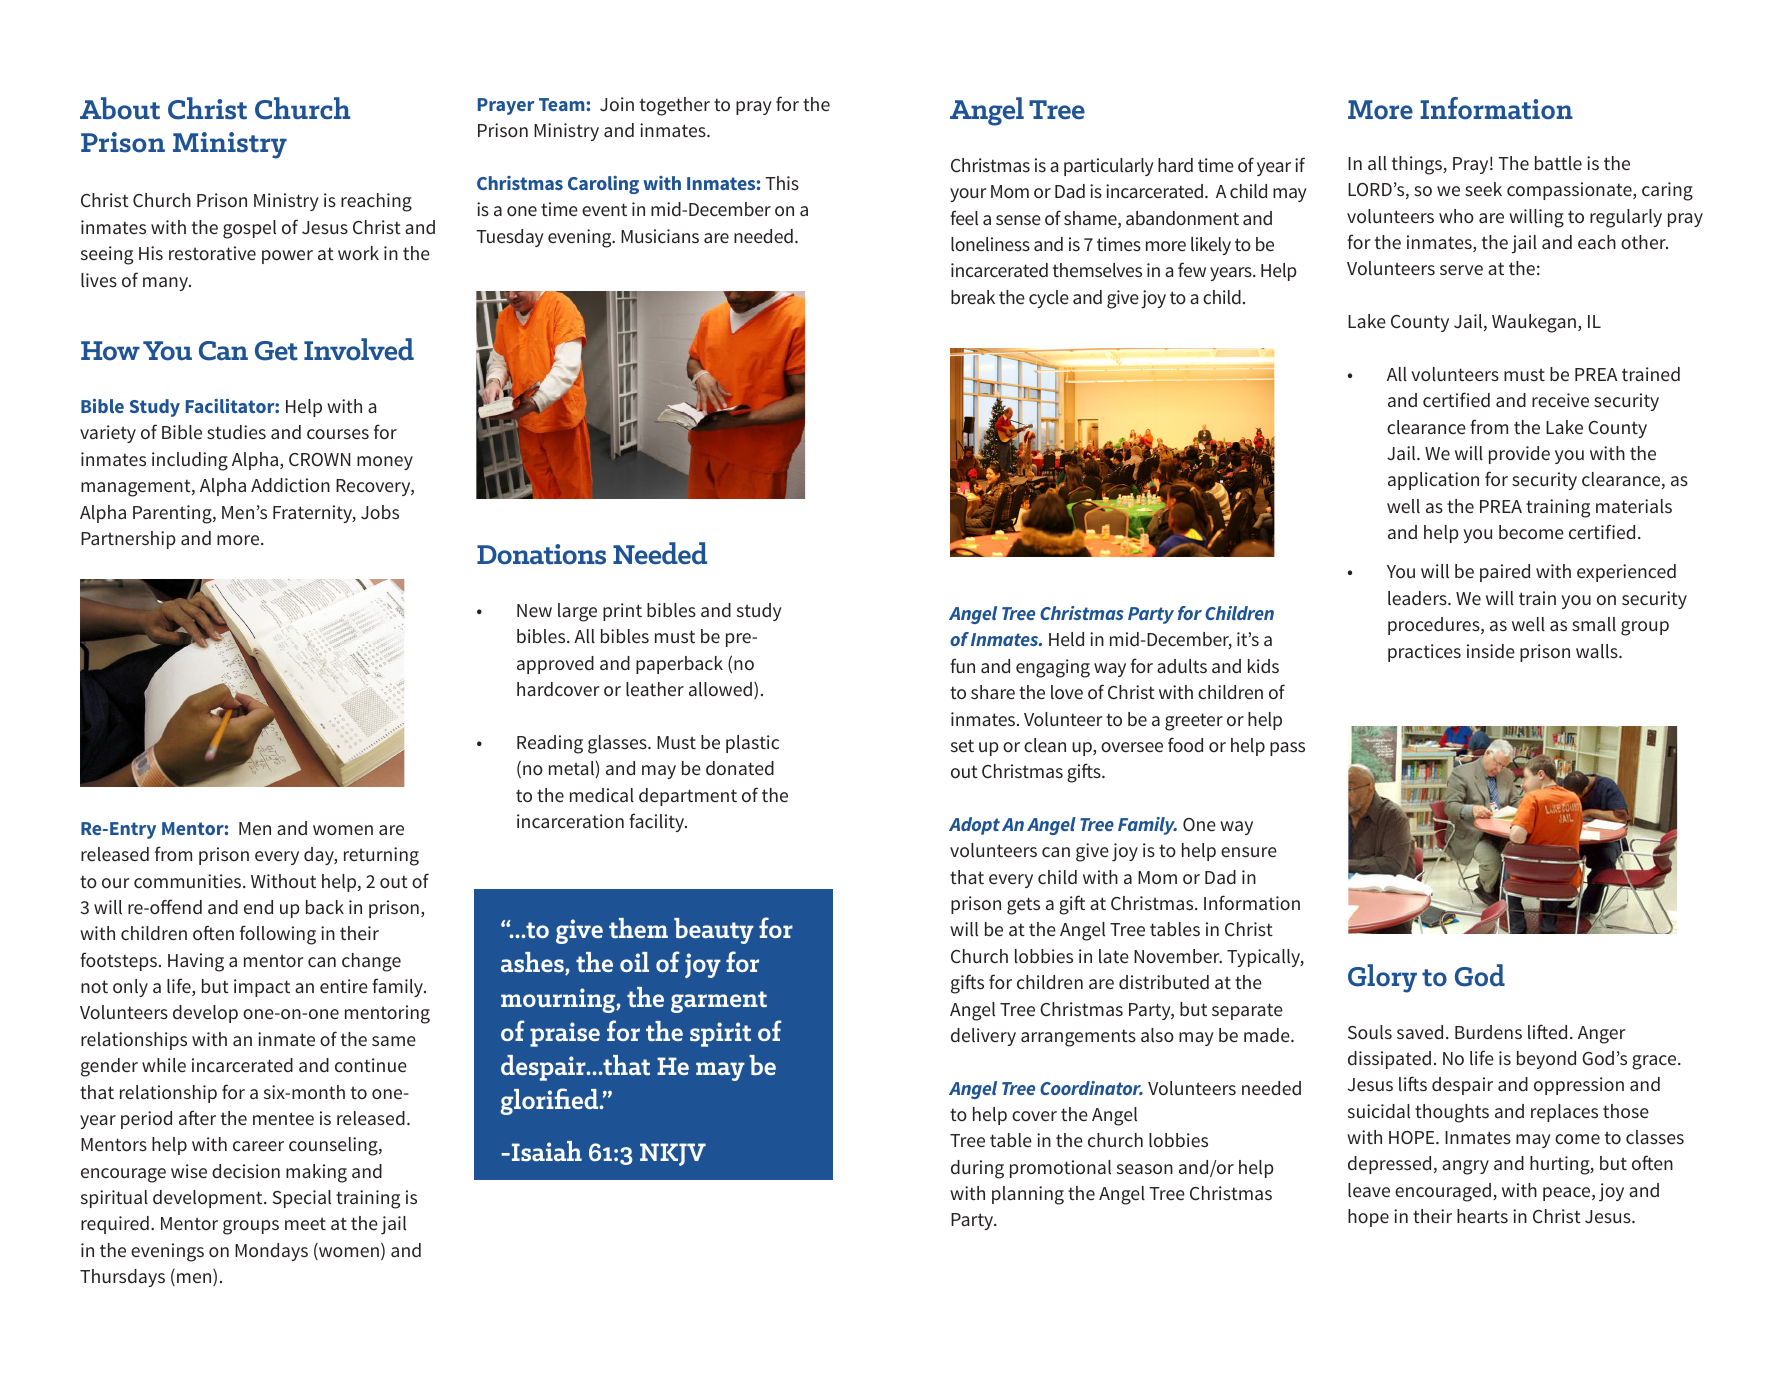 Image resolution: width=1780 pixels, height=1384 pixels. Describe the element at coordinates (1560, 400) in the image. I see `receive` at that location.
